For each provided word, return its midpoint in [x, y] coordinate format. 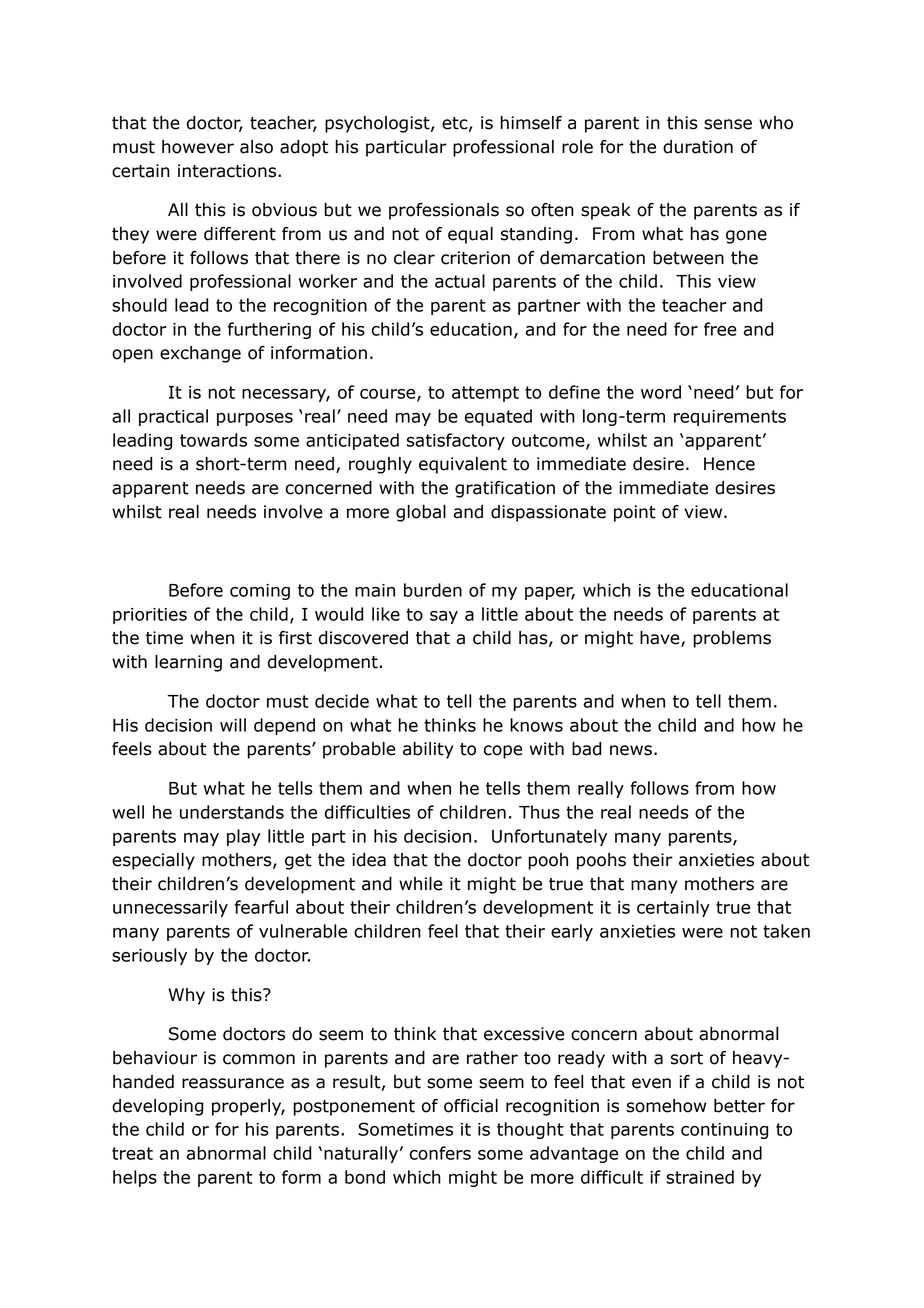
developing [157, 1107]
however [198, 147]
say [444, 617]
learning [188, 663]
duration [698, 147]
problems [732, 639]
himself [531, 123]
